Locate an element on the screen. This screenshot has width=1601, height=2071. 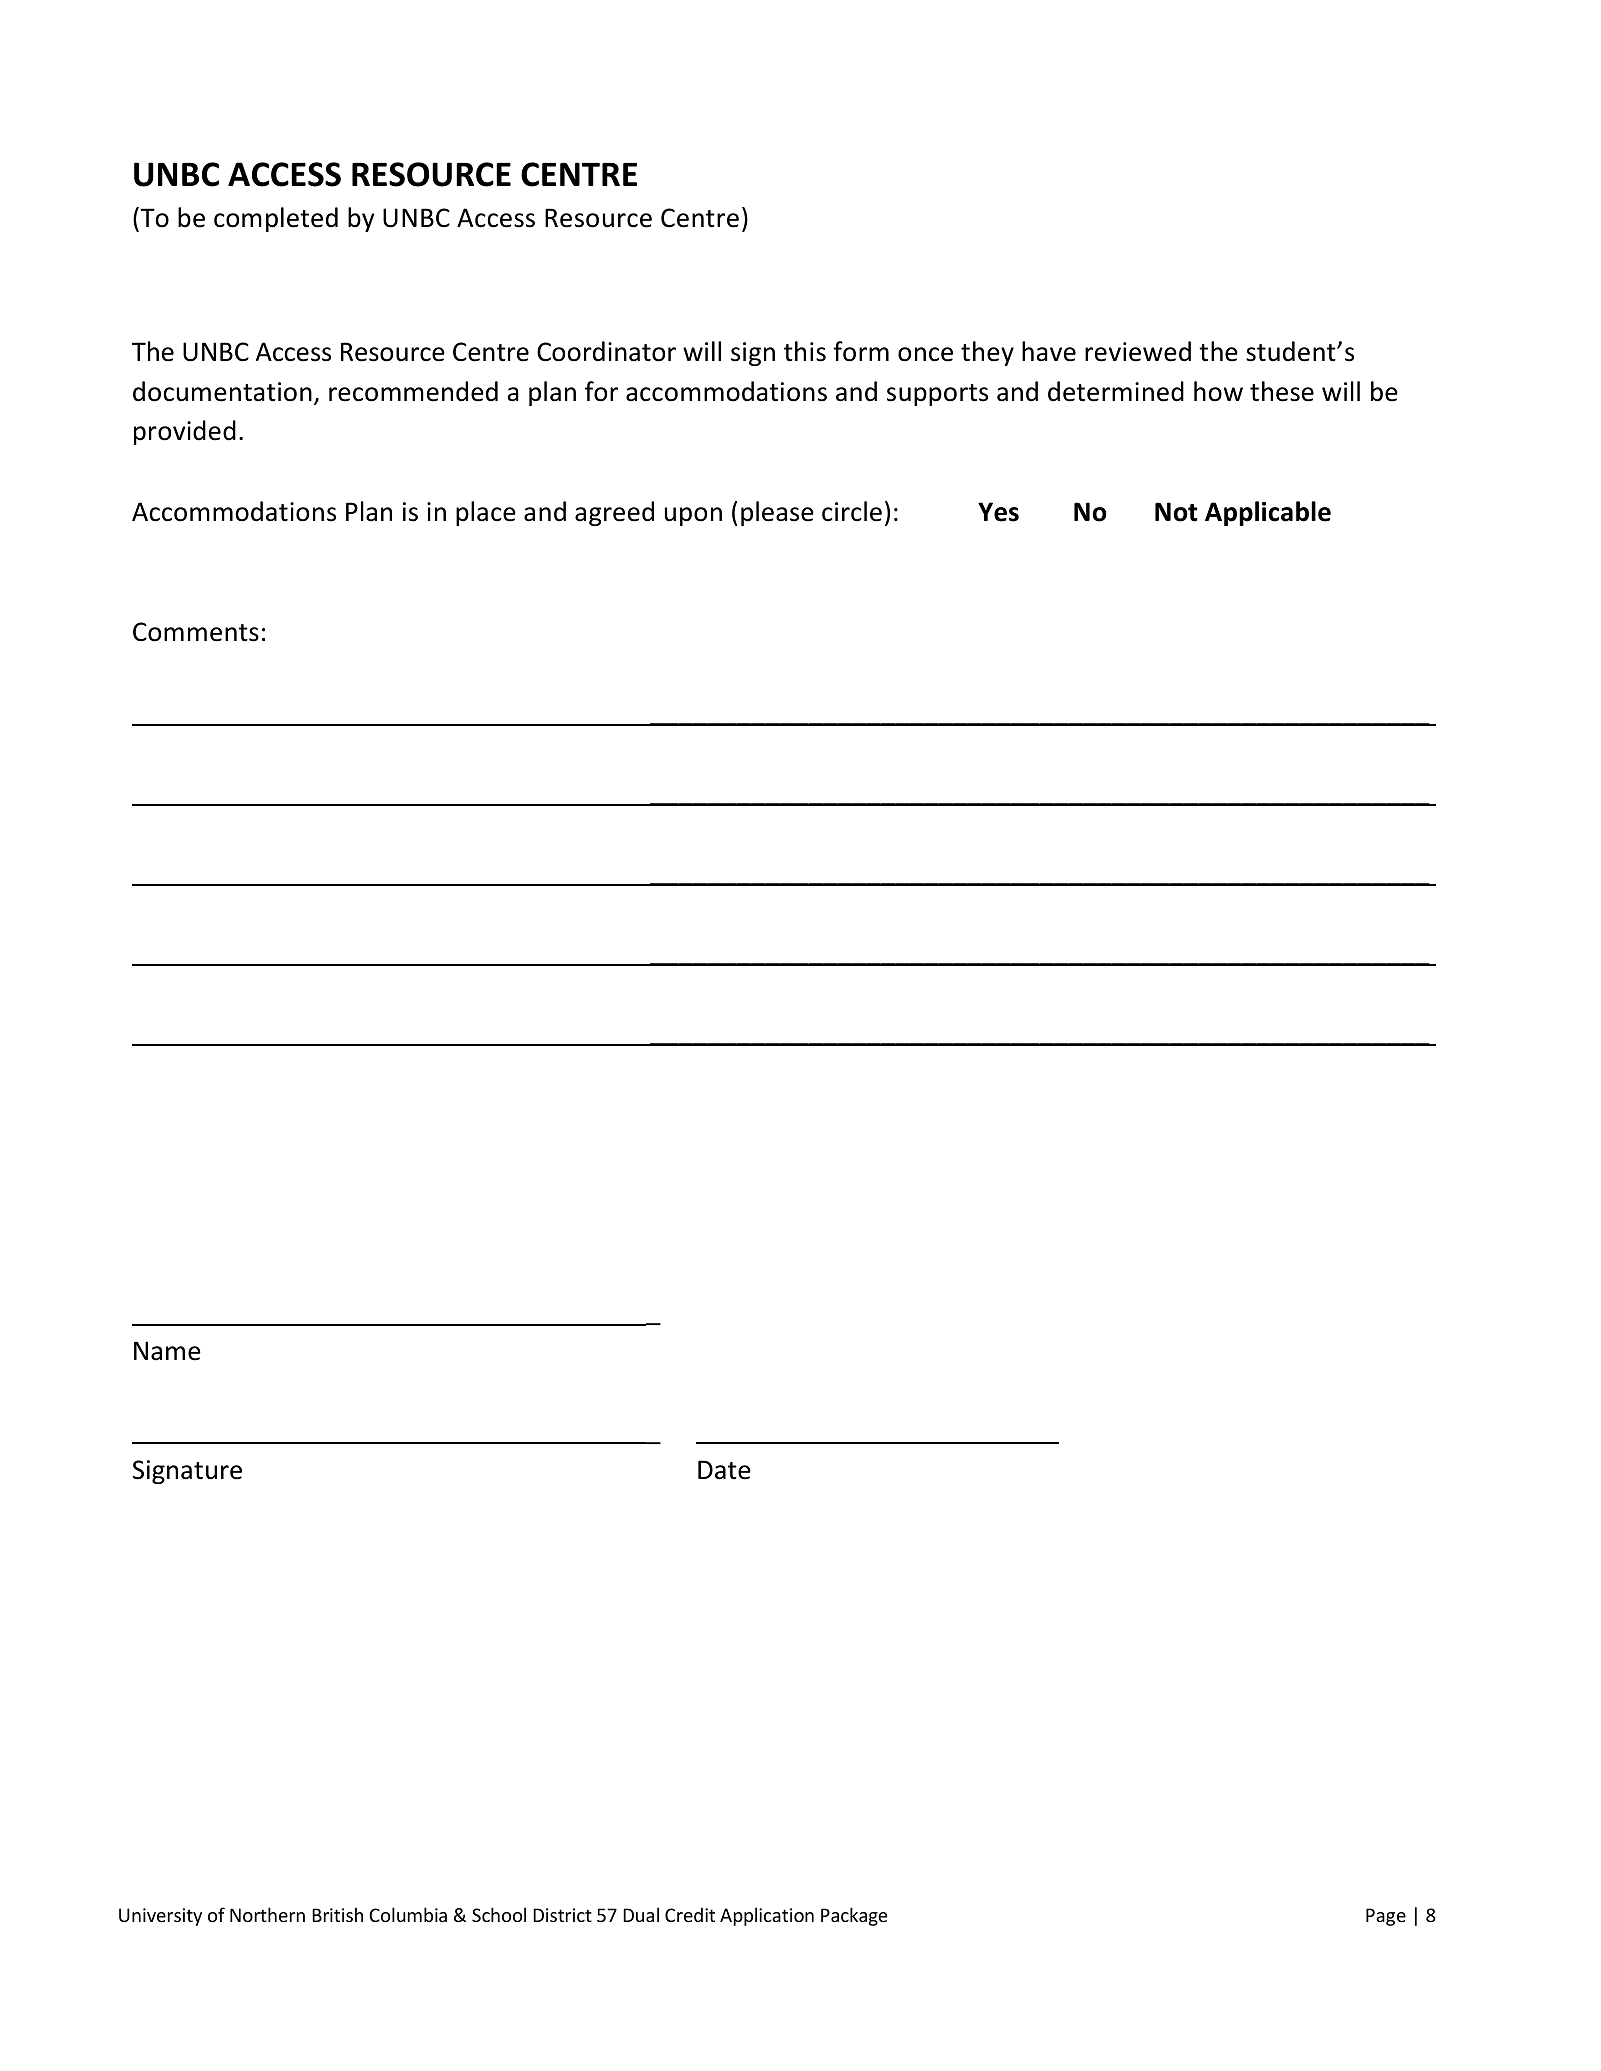
Page is located at coordinates (1386, 1917).
